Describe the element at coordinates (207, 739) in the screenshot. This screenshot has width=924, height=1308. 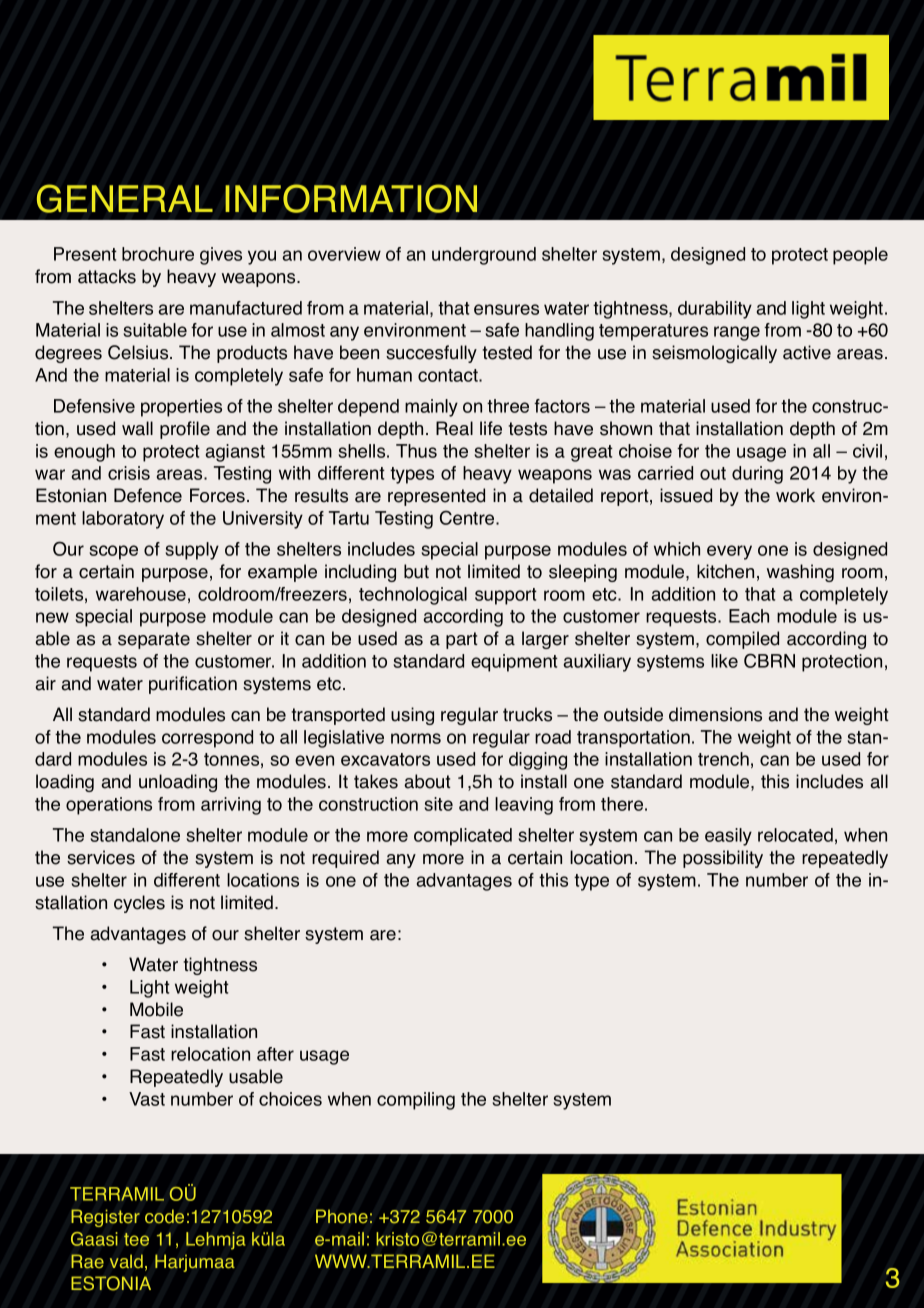
I see `correspond` at that location.
